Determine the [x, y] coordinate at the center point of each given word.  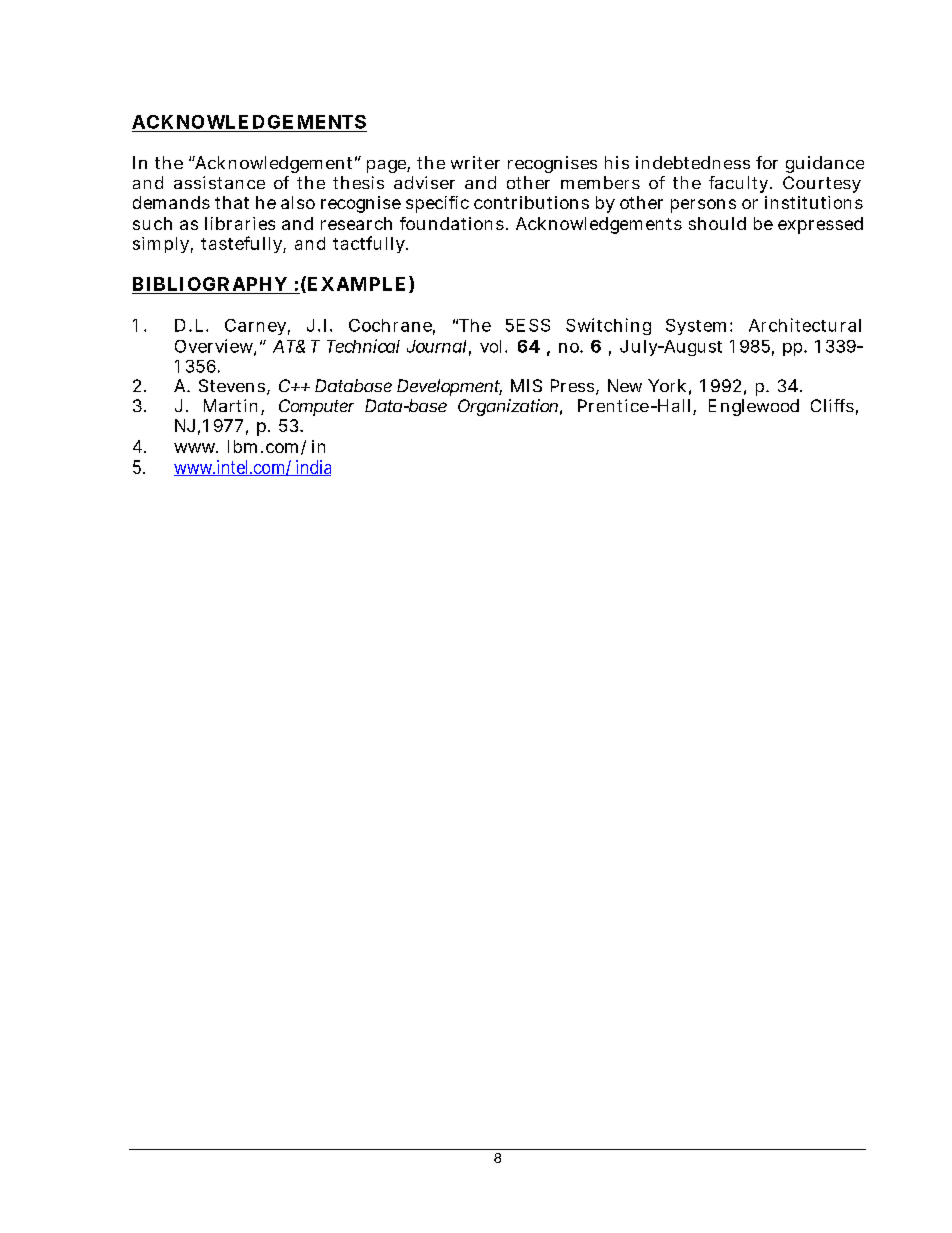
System [698, 327]
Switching [608, 326]
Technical [363, 346]
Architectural [805, 325]
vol [493, 346]
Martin [233, 407]
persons [703, 206]
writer [475, 162]
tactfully [370, 244]
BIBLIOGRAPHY [210, 284]
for [767, 162]
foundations [452, 223]
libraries [240, 223]
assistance [219, 182]
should [717, 223]
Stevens [232, 385]
